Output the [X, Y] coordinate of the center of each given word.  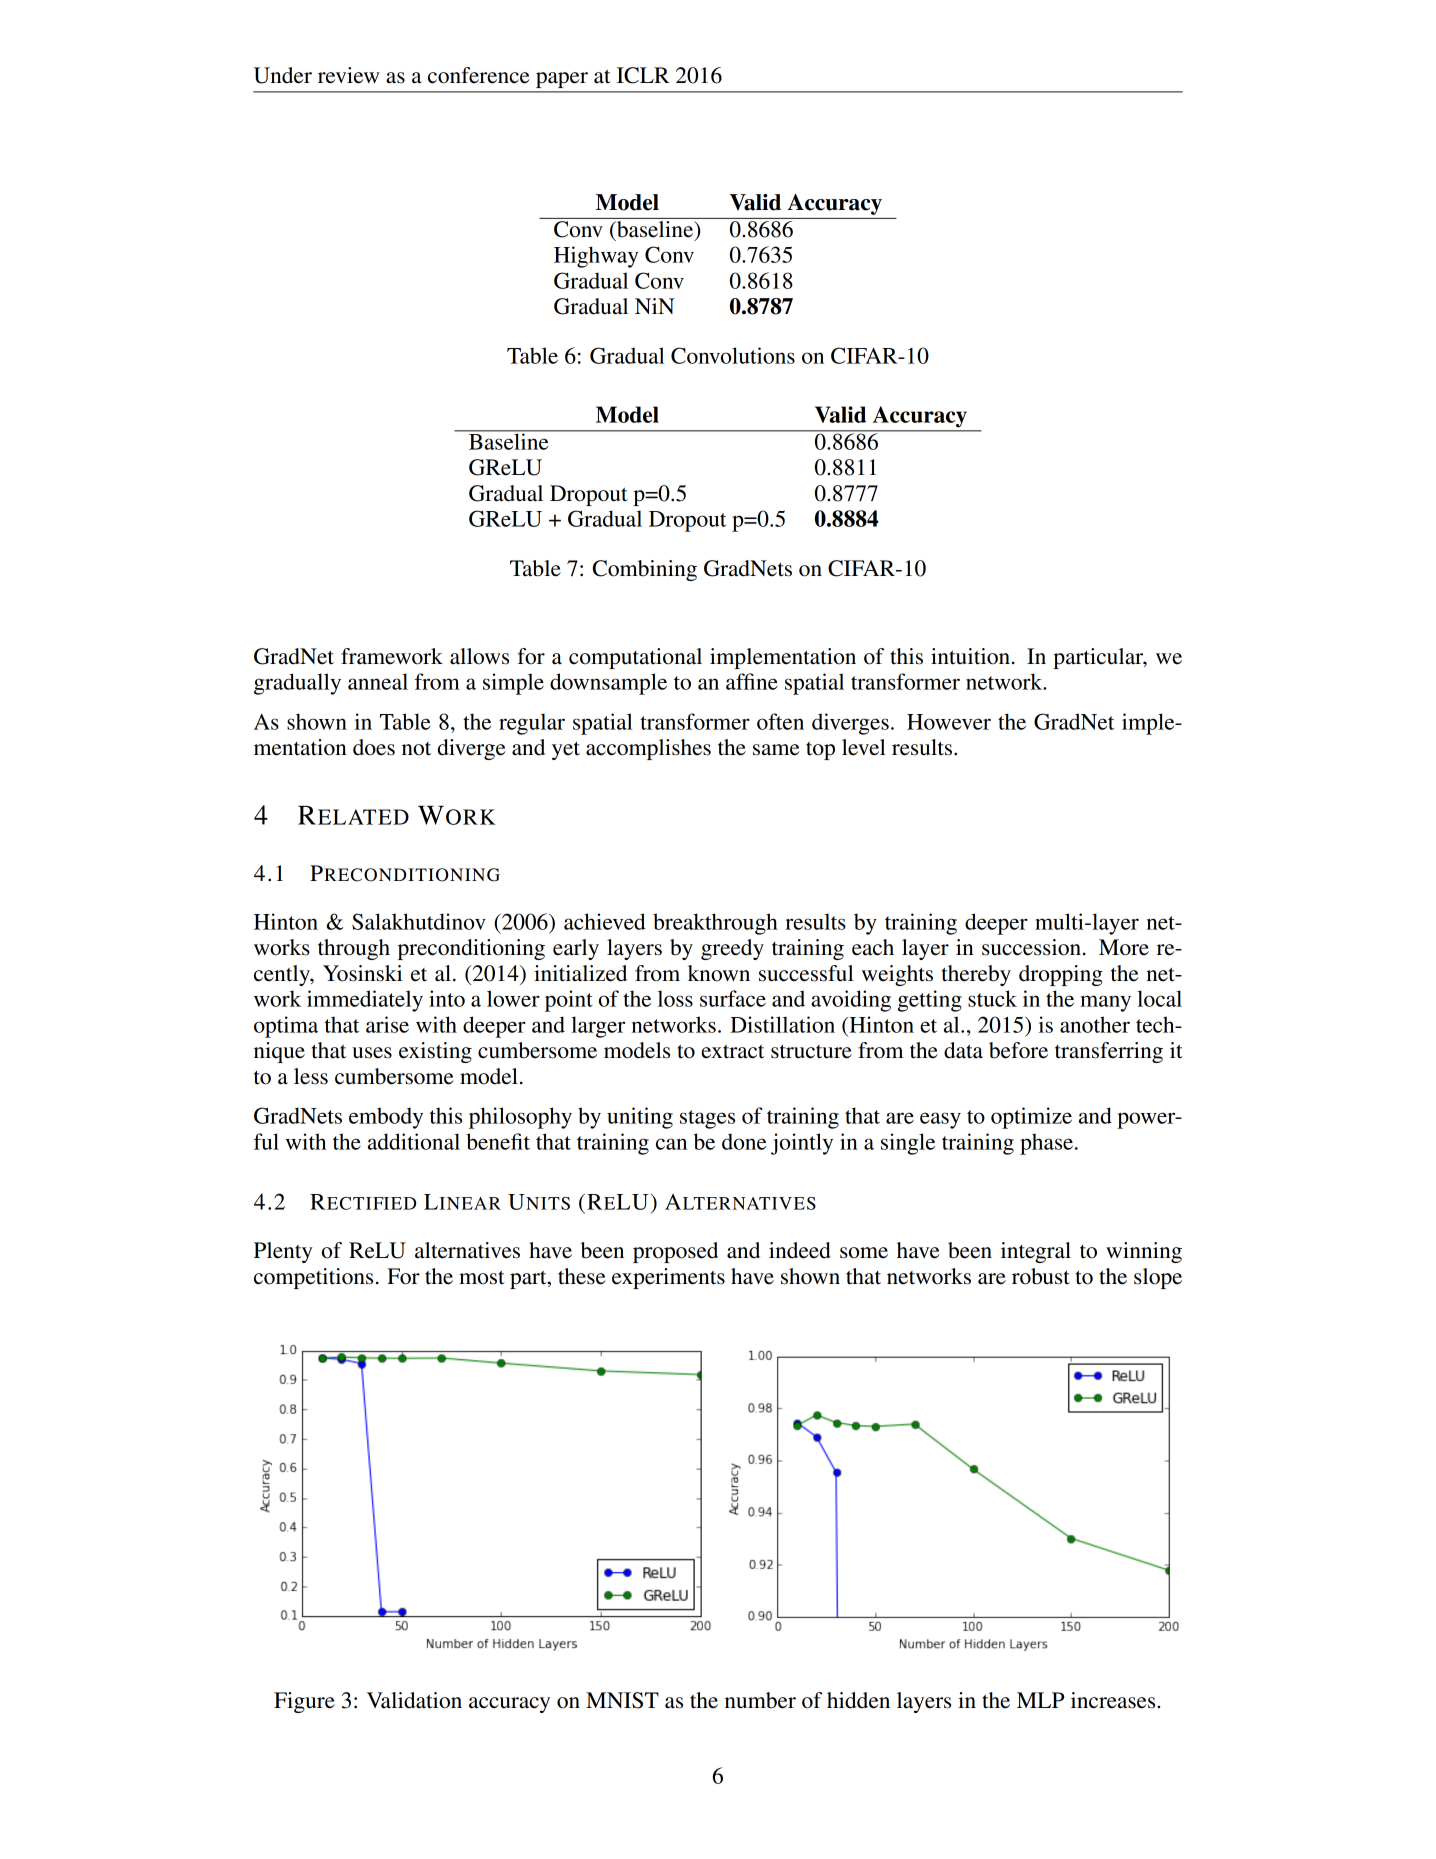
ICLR [643, 75]
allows [479, 656]
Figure [304, 1702]
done [744, 1141]
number [760, 1700]
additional [414, 1141]
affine [752, 681]
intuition [970, 656]
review [348, 75]
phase [1046, 1144]
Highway [596, 257]
